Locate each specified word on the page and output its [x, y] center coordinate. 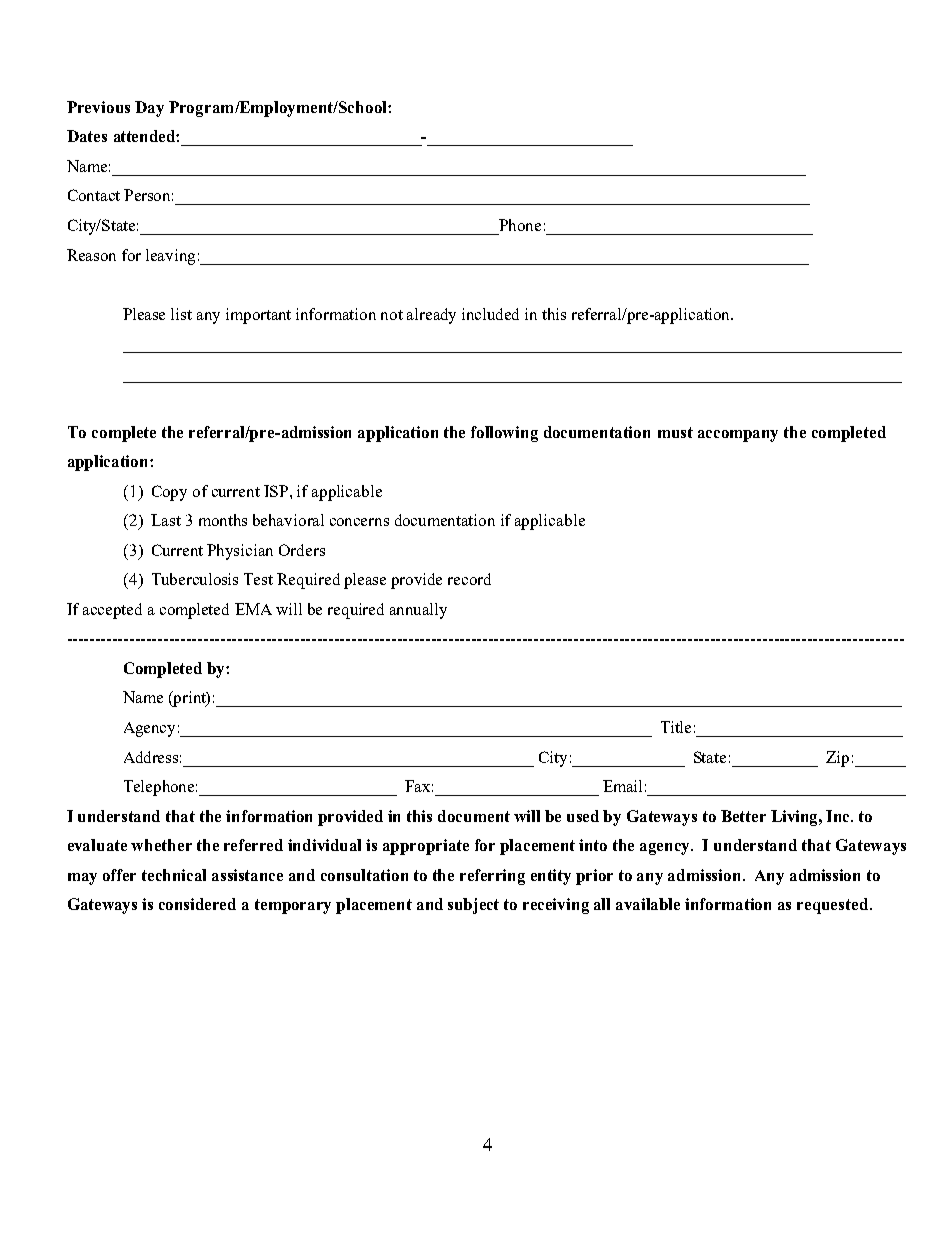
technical [174, 875]
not [392, 315]
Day [149, 109]
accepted [112, 611]
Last [166, 520]
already [431, 316]
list [181, 314]
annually [418, 611]
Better [743, 816]
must [675, 432]
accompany [738, 436]
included [490, 314]
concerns [359, 522]
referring [492, 877]
